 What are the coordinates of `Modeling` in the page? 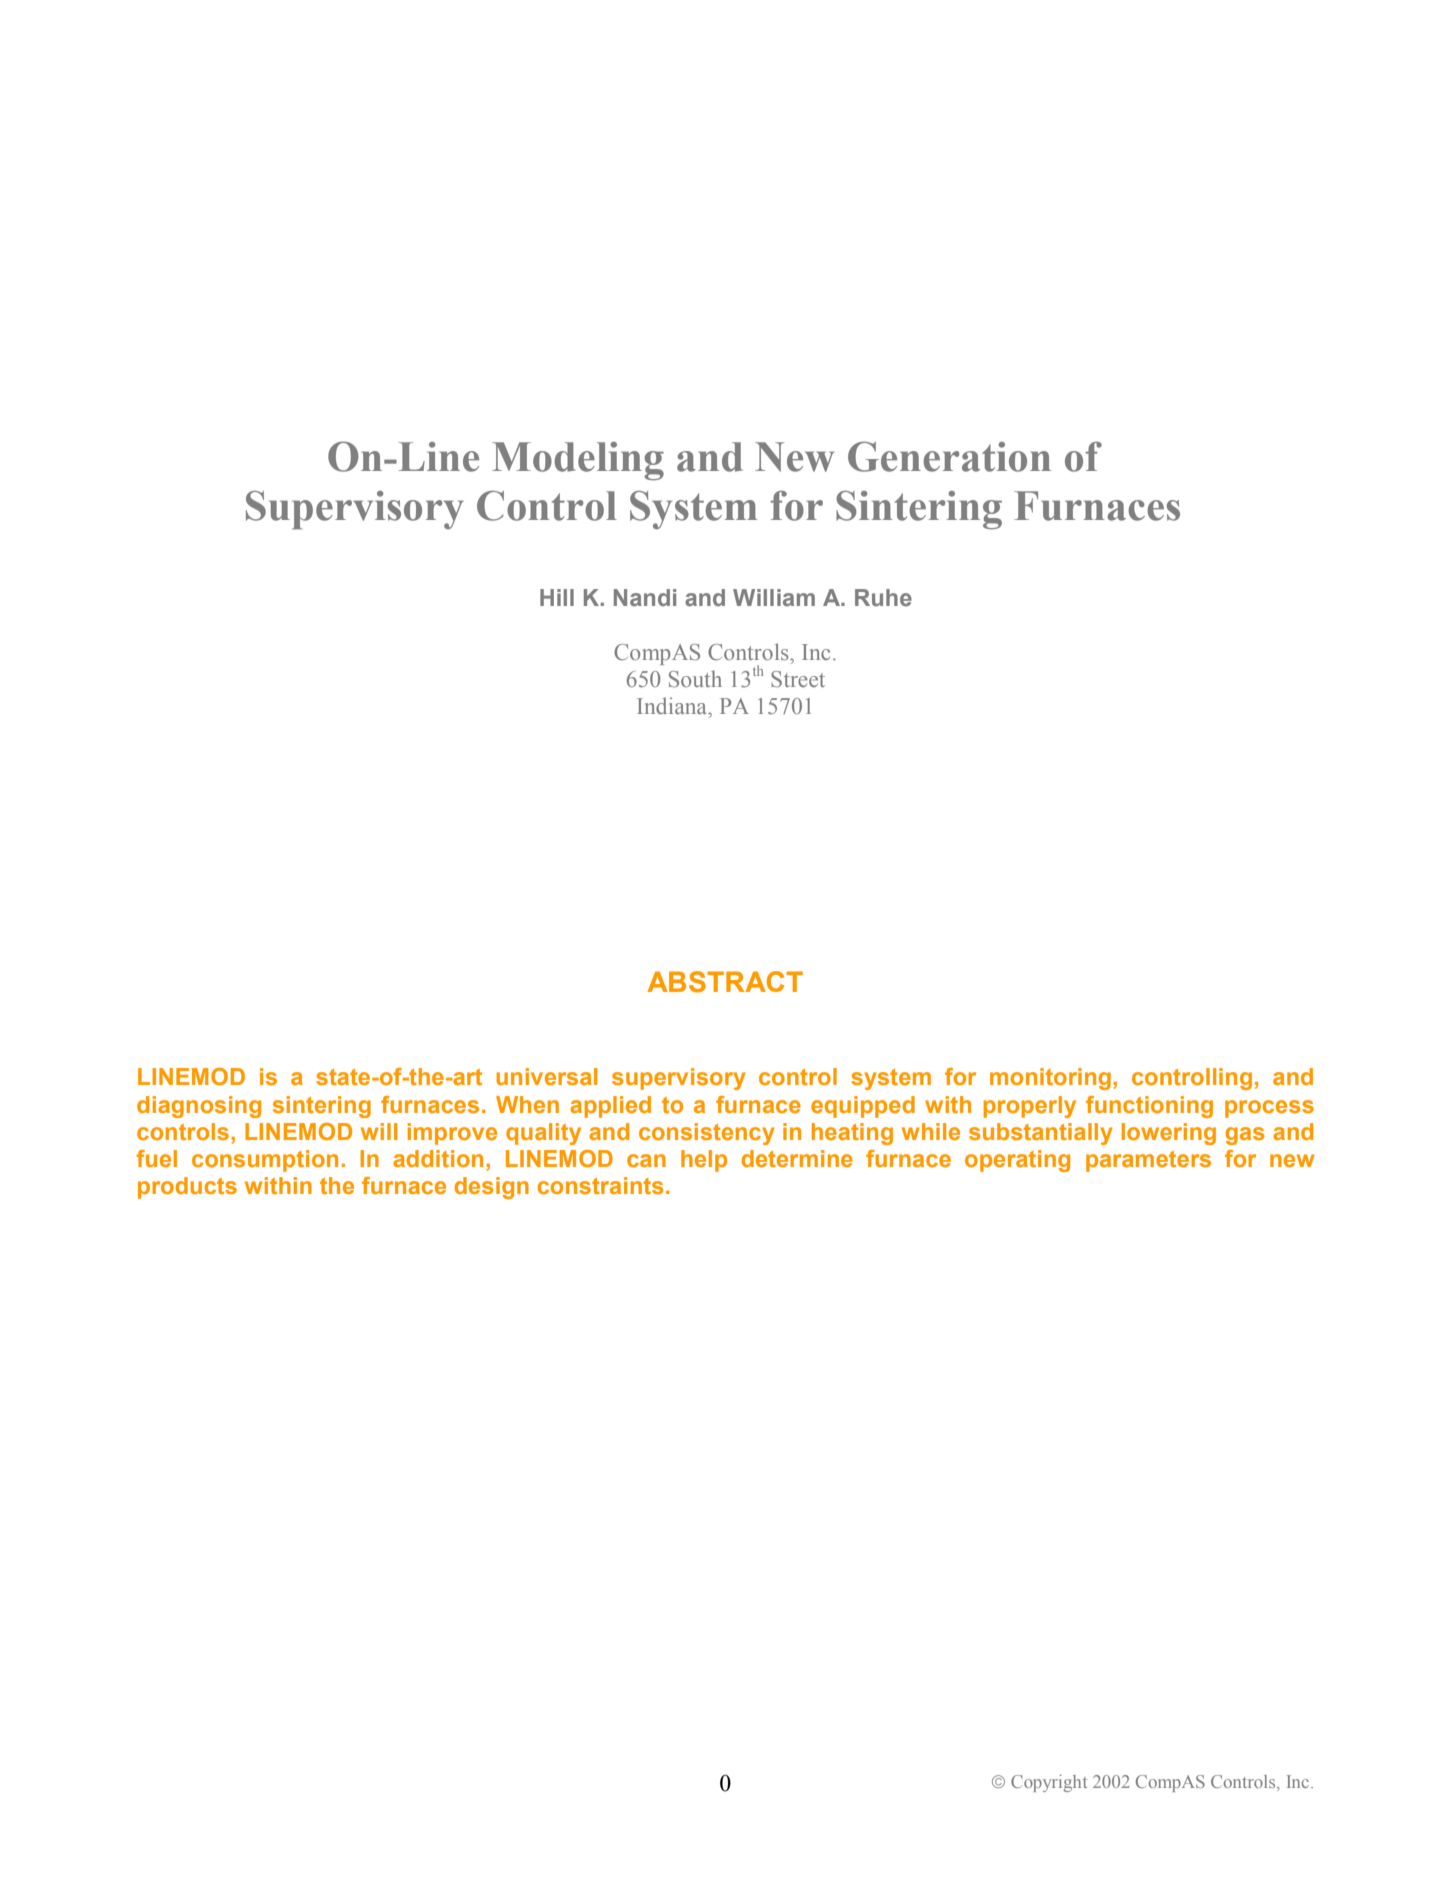 It's located at (578, 461).
